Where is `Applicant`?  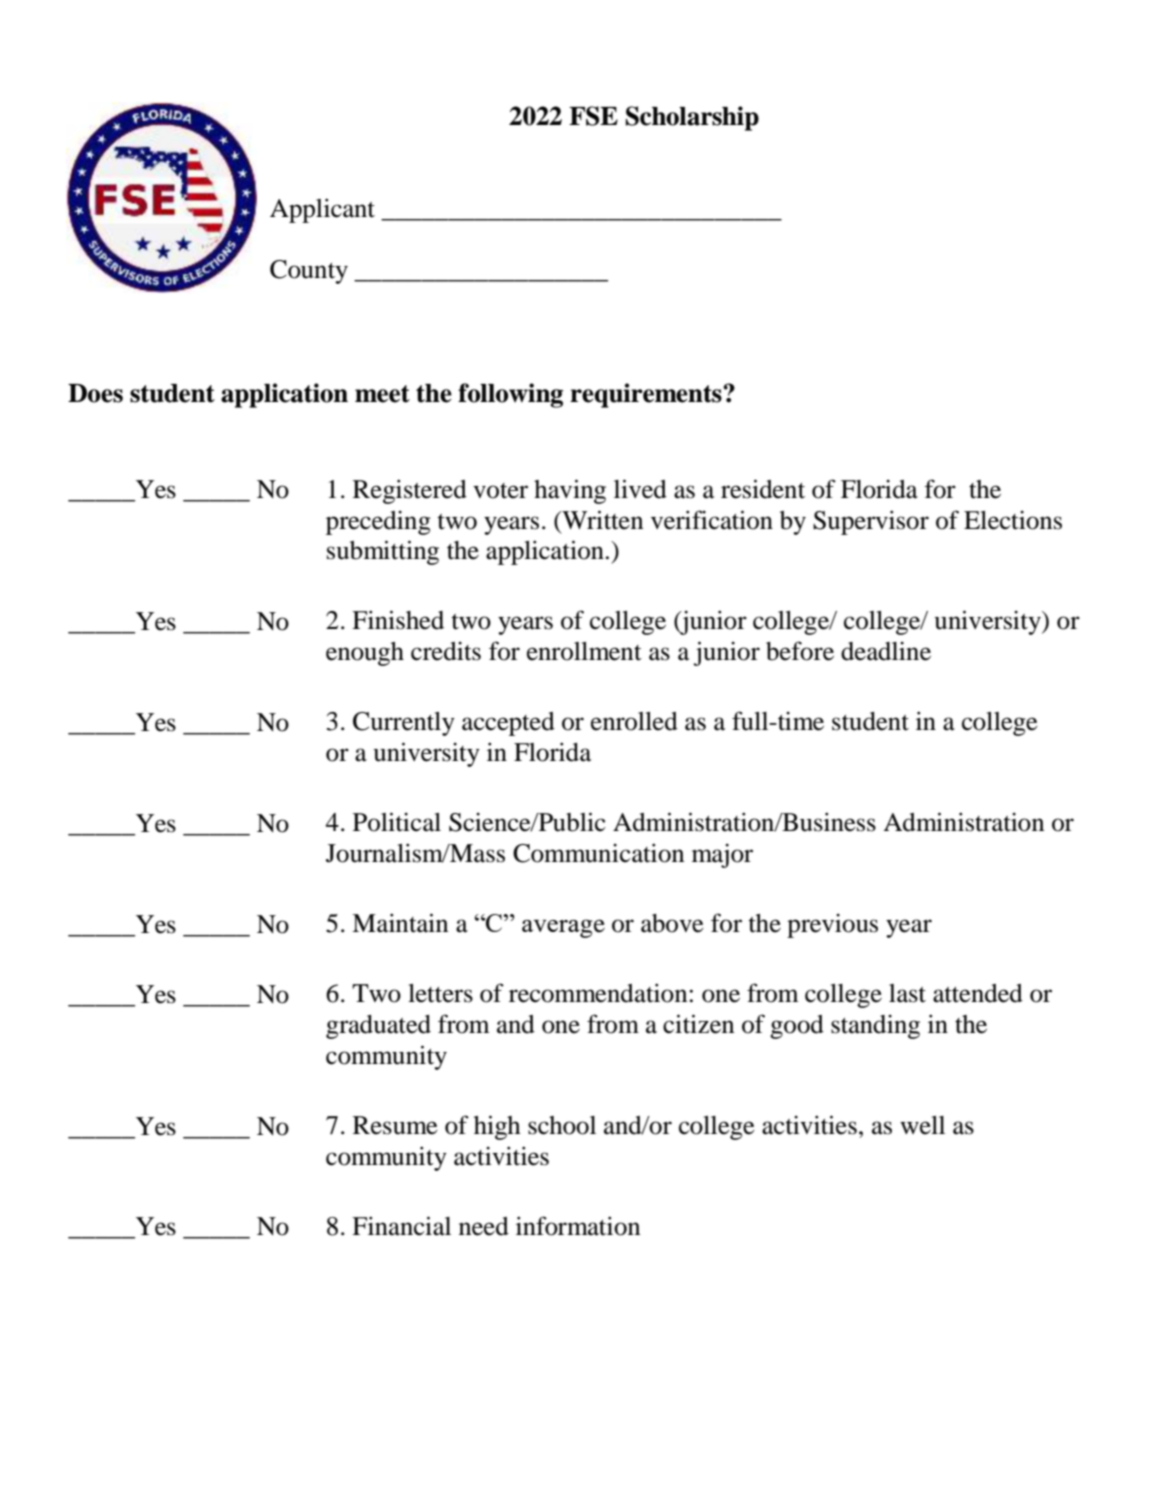 Applicant is located at coordinates (322, 210).
